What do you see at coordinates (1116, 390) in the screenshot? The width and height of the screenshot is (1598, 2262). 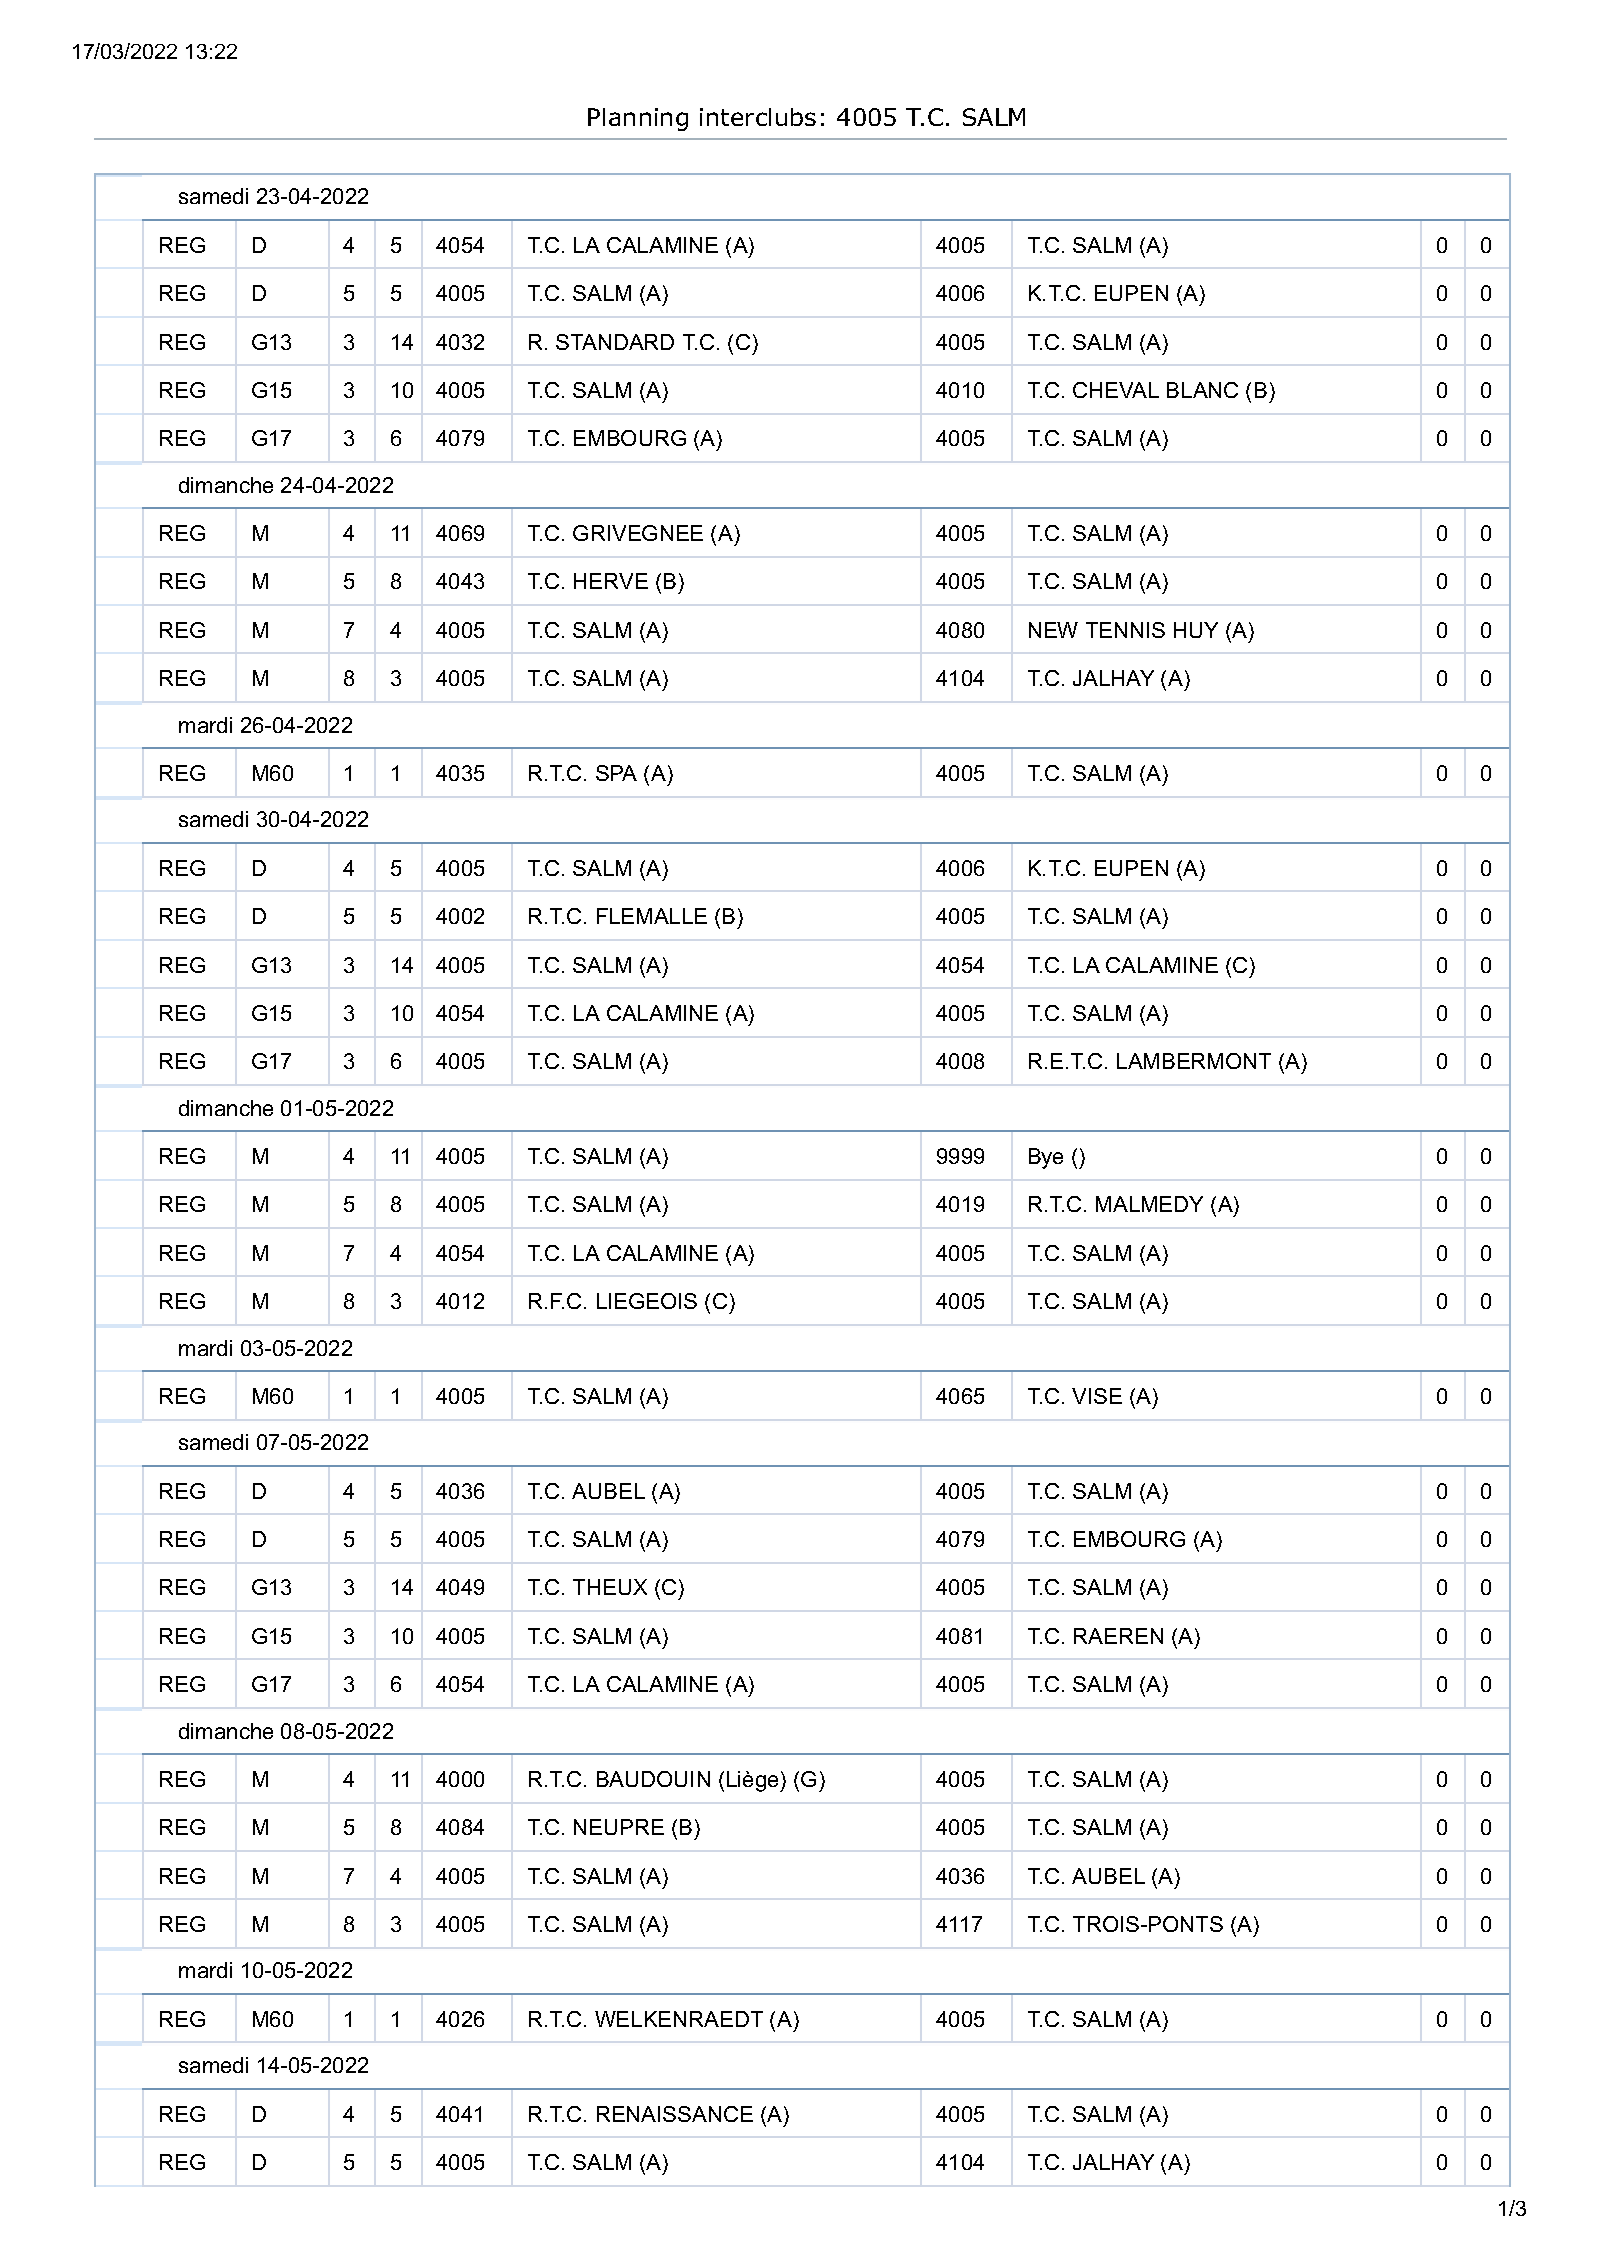 I see `CHEVAL` at bounding box center [1116, 390].
